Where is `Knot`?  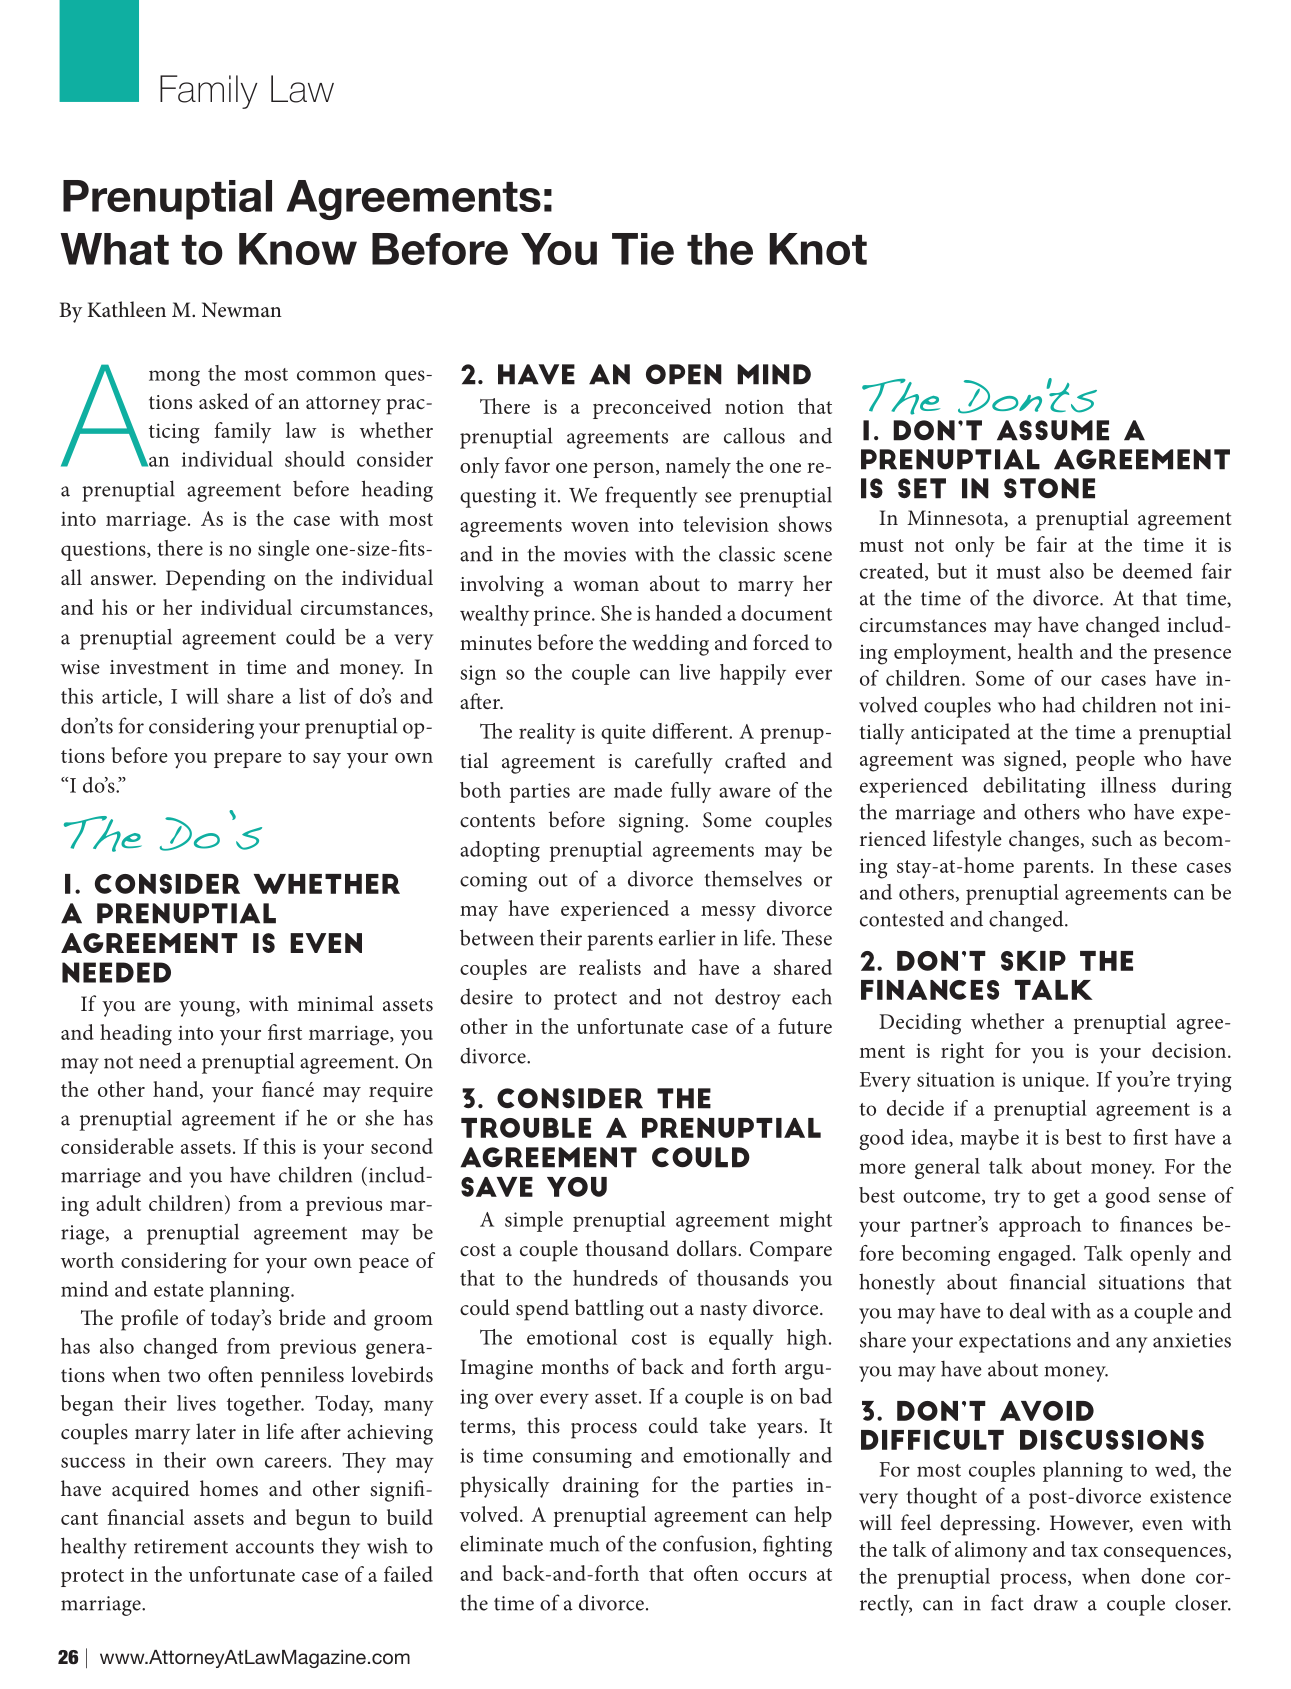
Knot is located at coordinates (818, 249).
